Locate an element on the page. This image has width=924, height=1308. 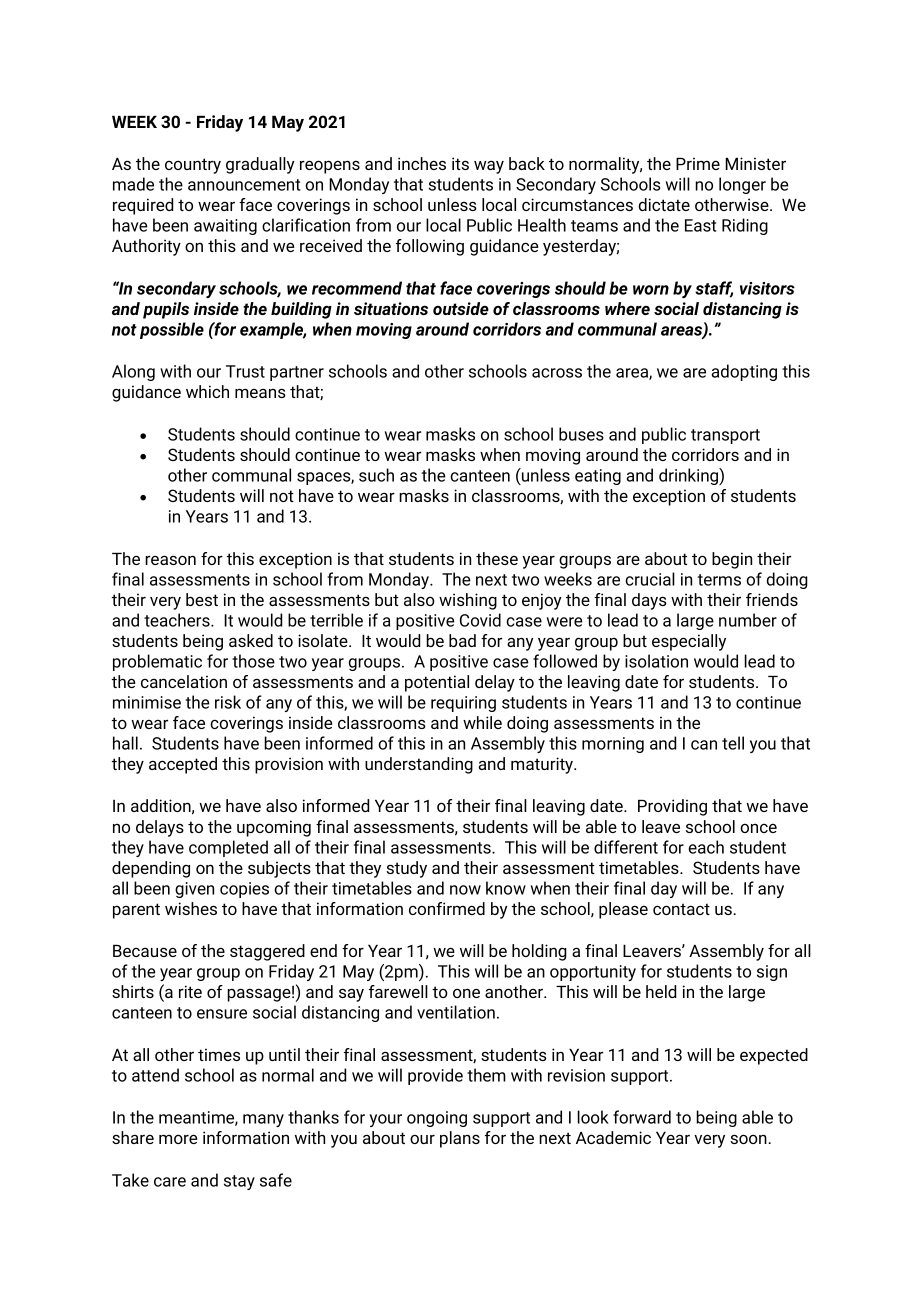
wishes is located at coordinates (191, 908).
